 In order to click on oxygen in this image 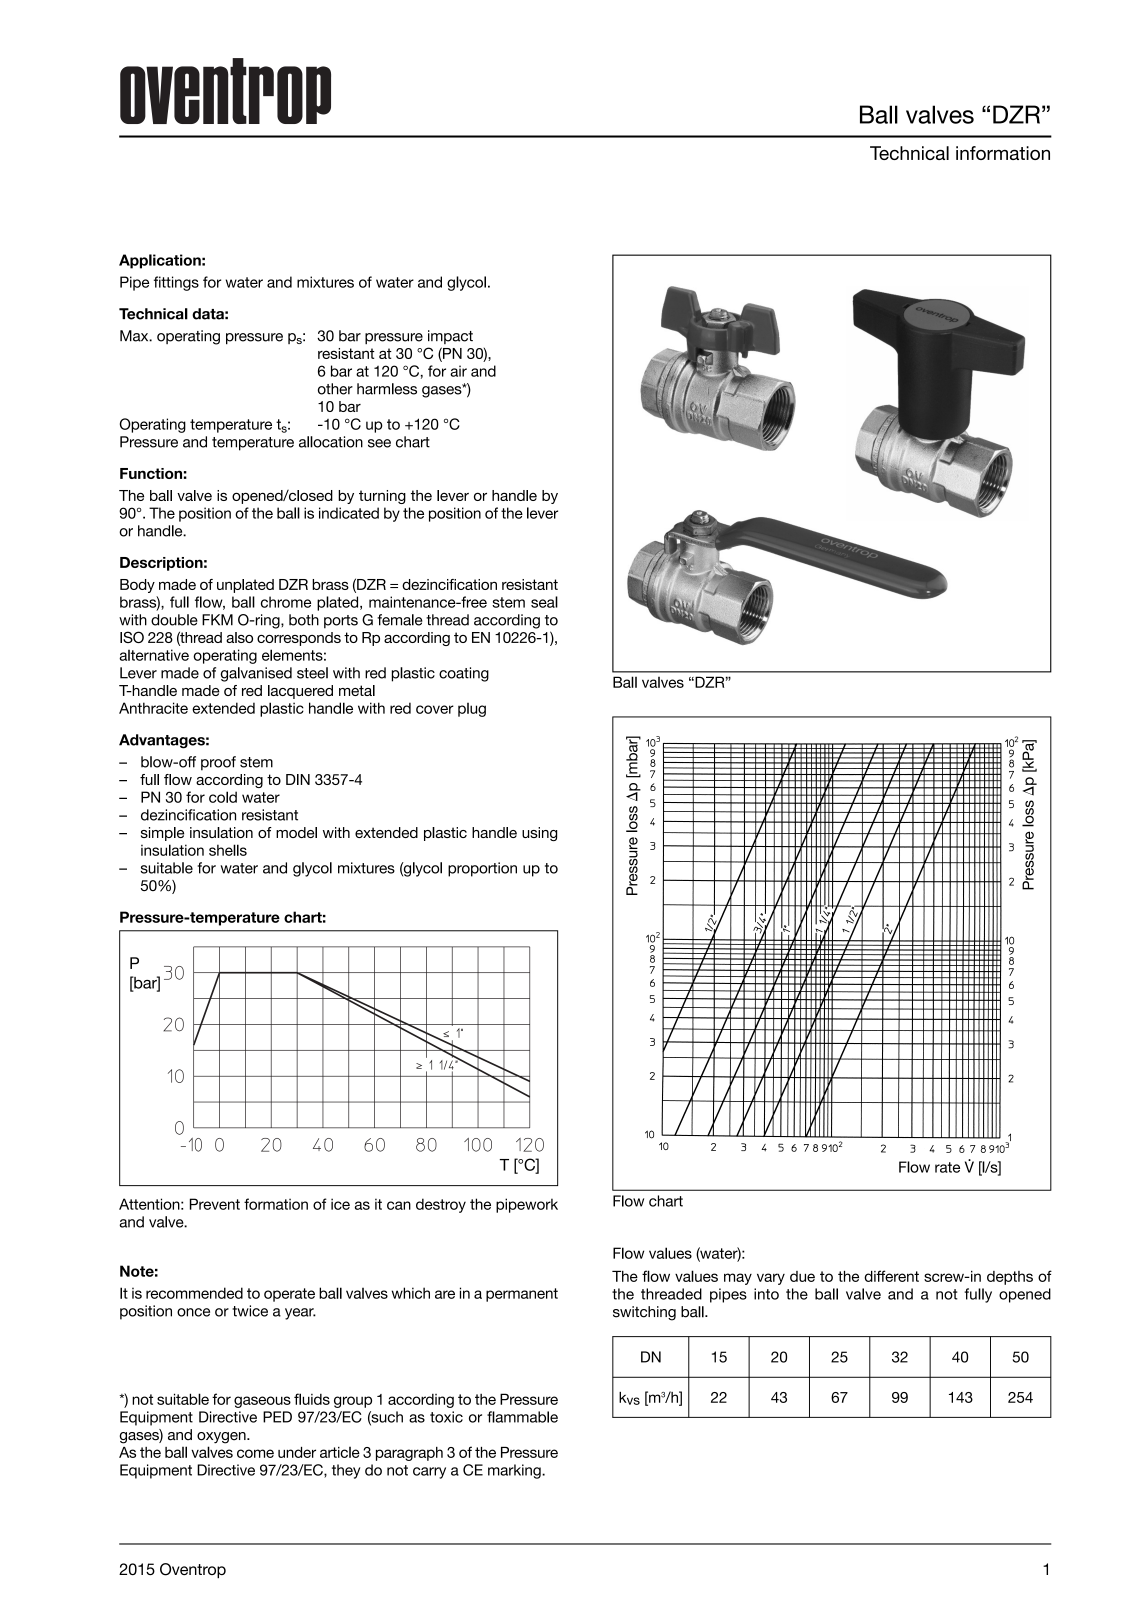, I will do `click(222, 1438)`.
